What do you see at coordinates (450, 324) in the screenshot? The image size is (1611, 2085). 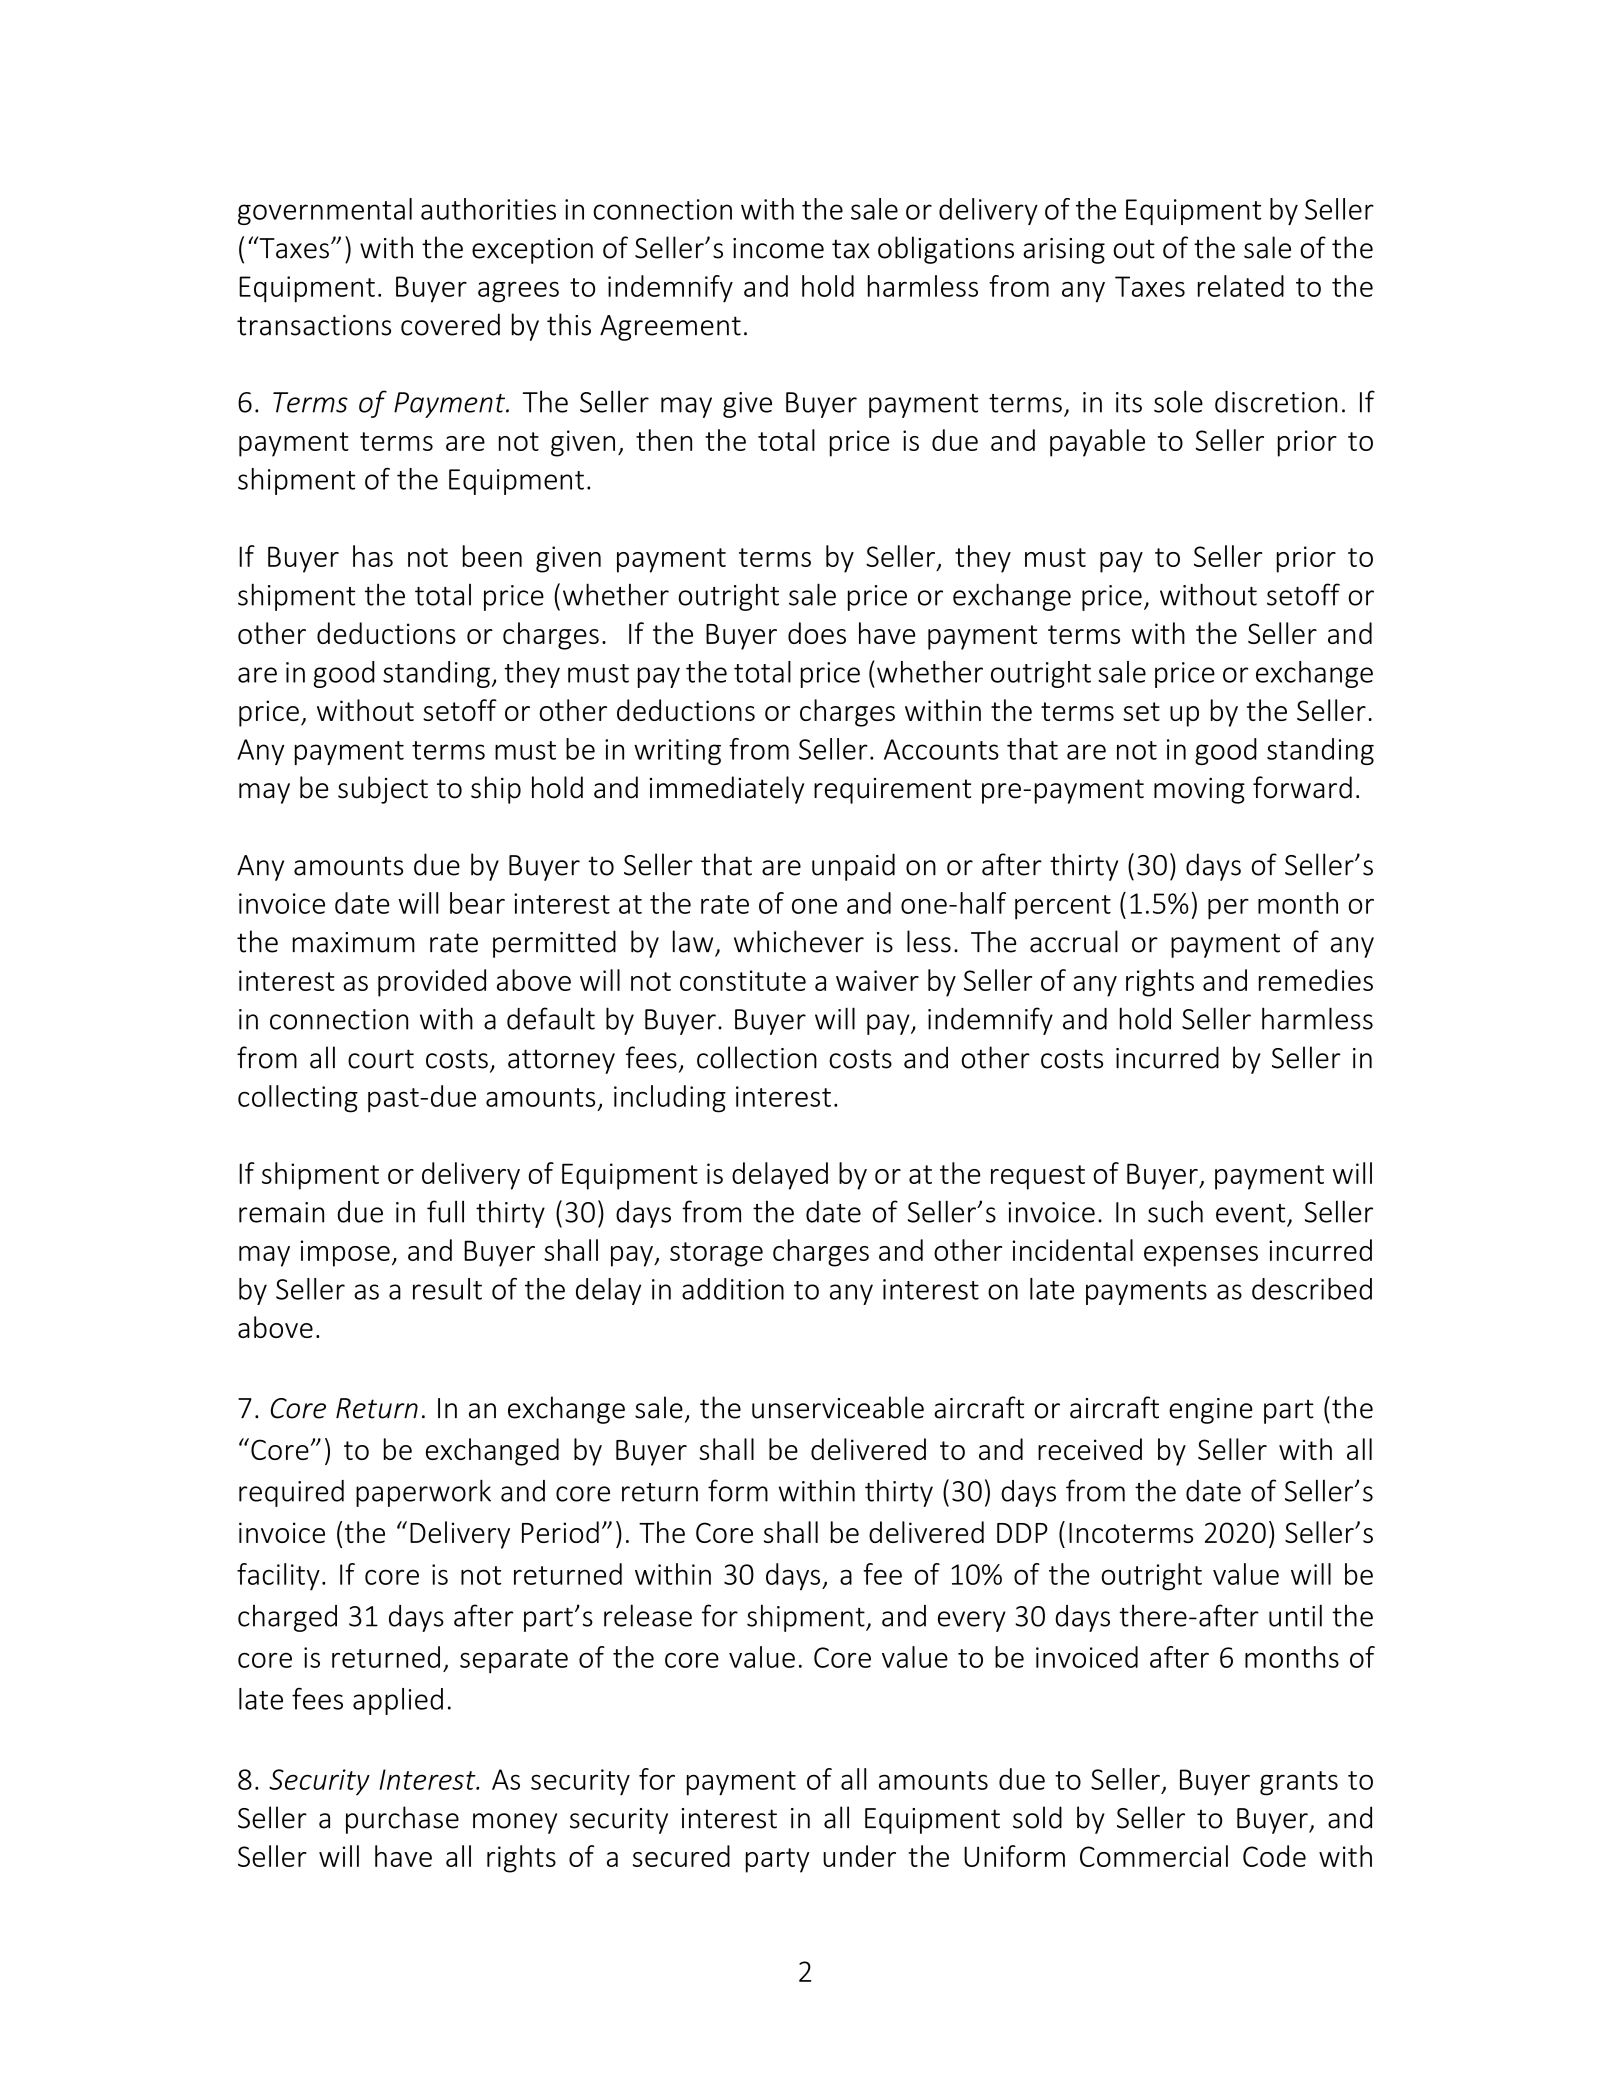 I see `covered` at bounding box center [450, 324].
